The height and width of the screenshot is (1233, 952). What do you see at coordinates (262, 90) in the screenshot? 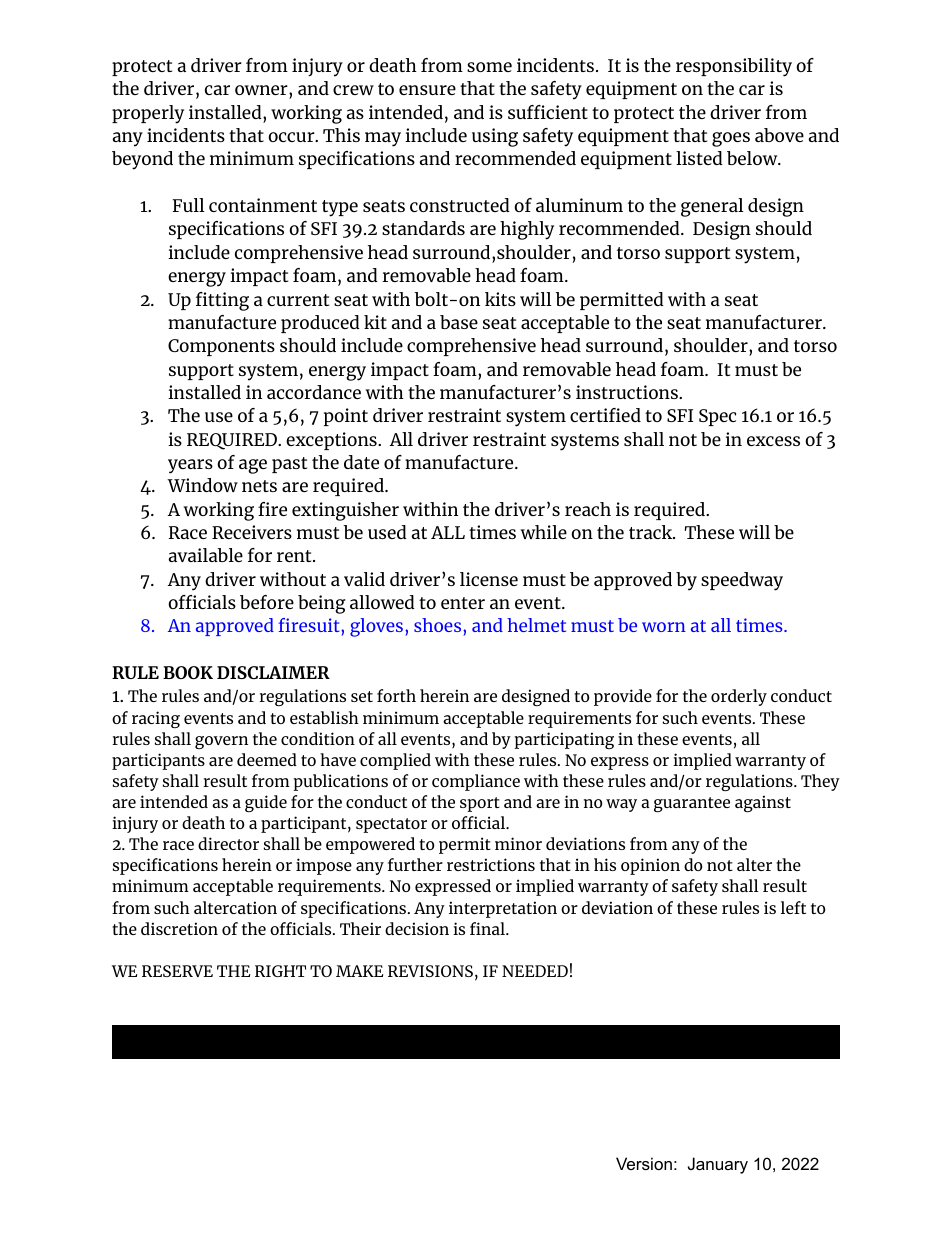
I see `owner` at bounding box center [262, 90].
